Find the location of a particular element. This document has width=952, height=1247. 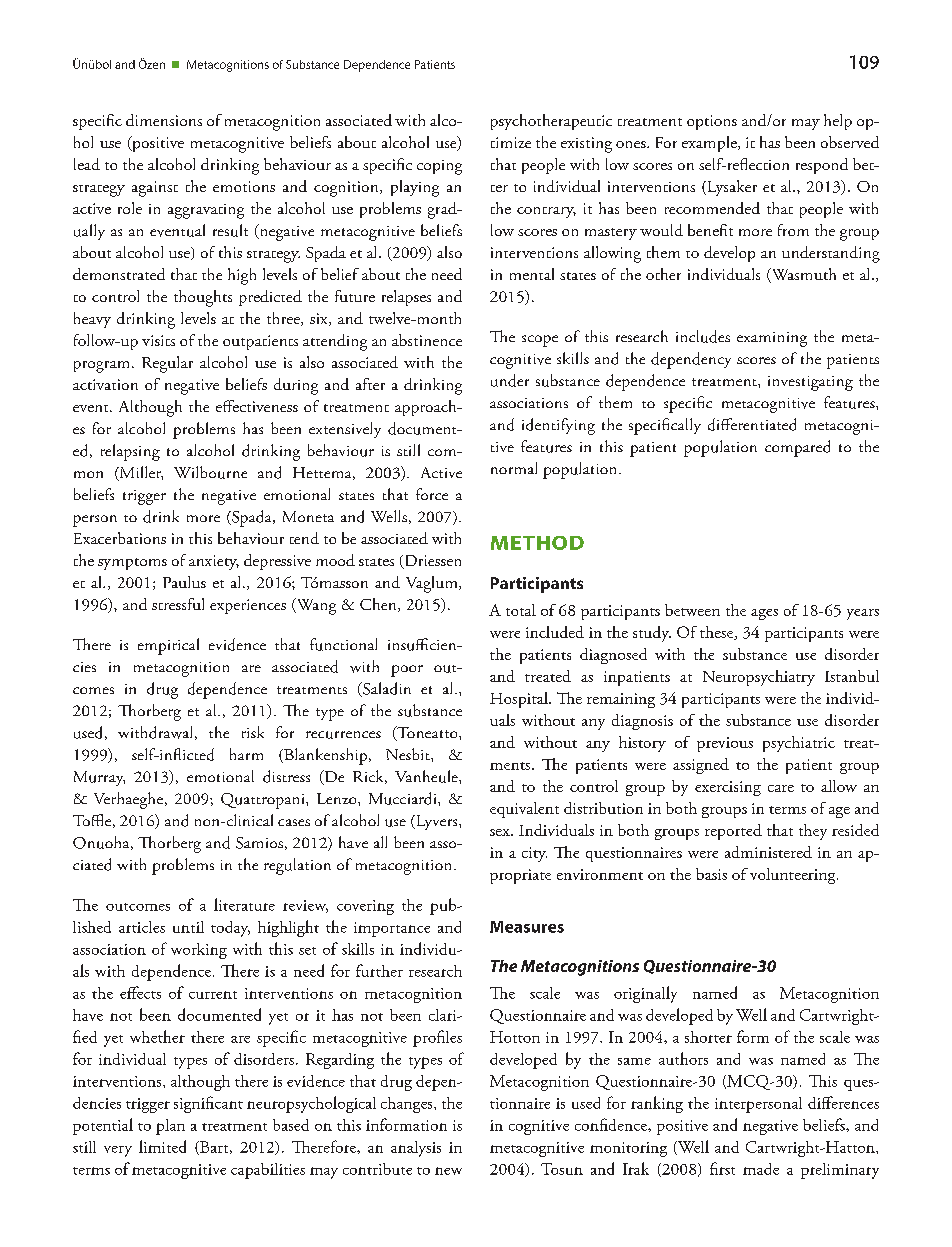

new is located at coordinates (448, 1171).
